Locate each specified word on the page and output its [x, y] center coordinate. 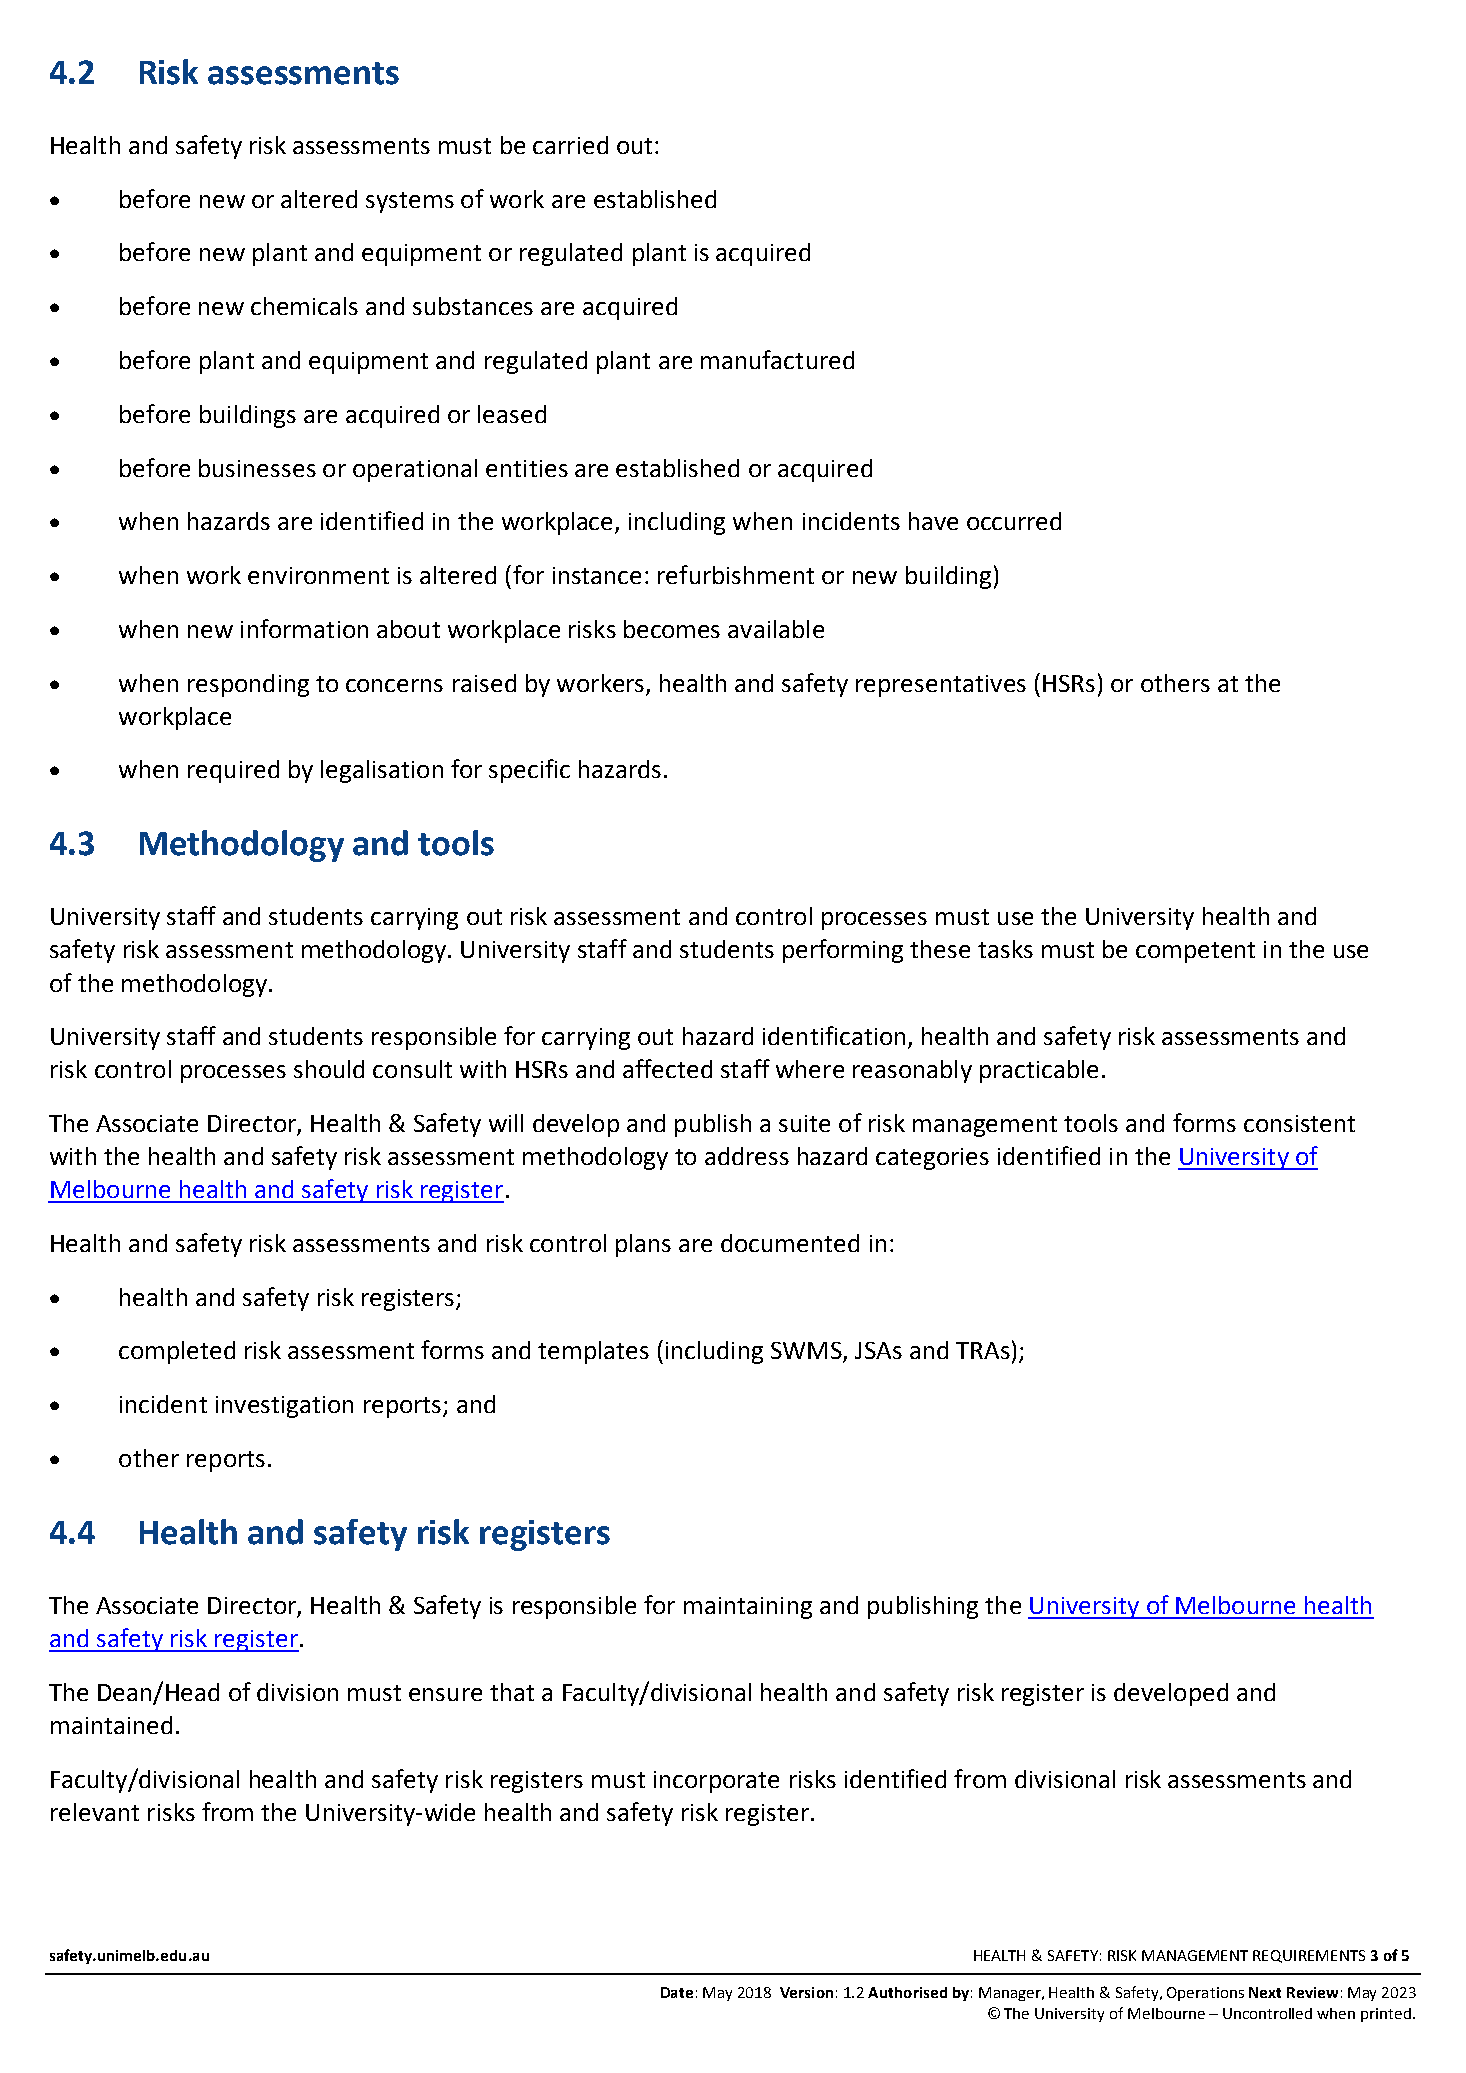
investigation [284, 1407]
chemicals [304, 306]
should [329, 1069]
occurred [1014, 521]
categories [932, 1159]
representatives [941, 686]
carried [570, 145]
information [304, 628]
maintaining [748, 1608]
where [810, 1069]
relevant [95, 1812]
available [776, 629]
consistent [1299, 1123]
